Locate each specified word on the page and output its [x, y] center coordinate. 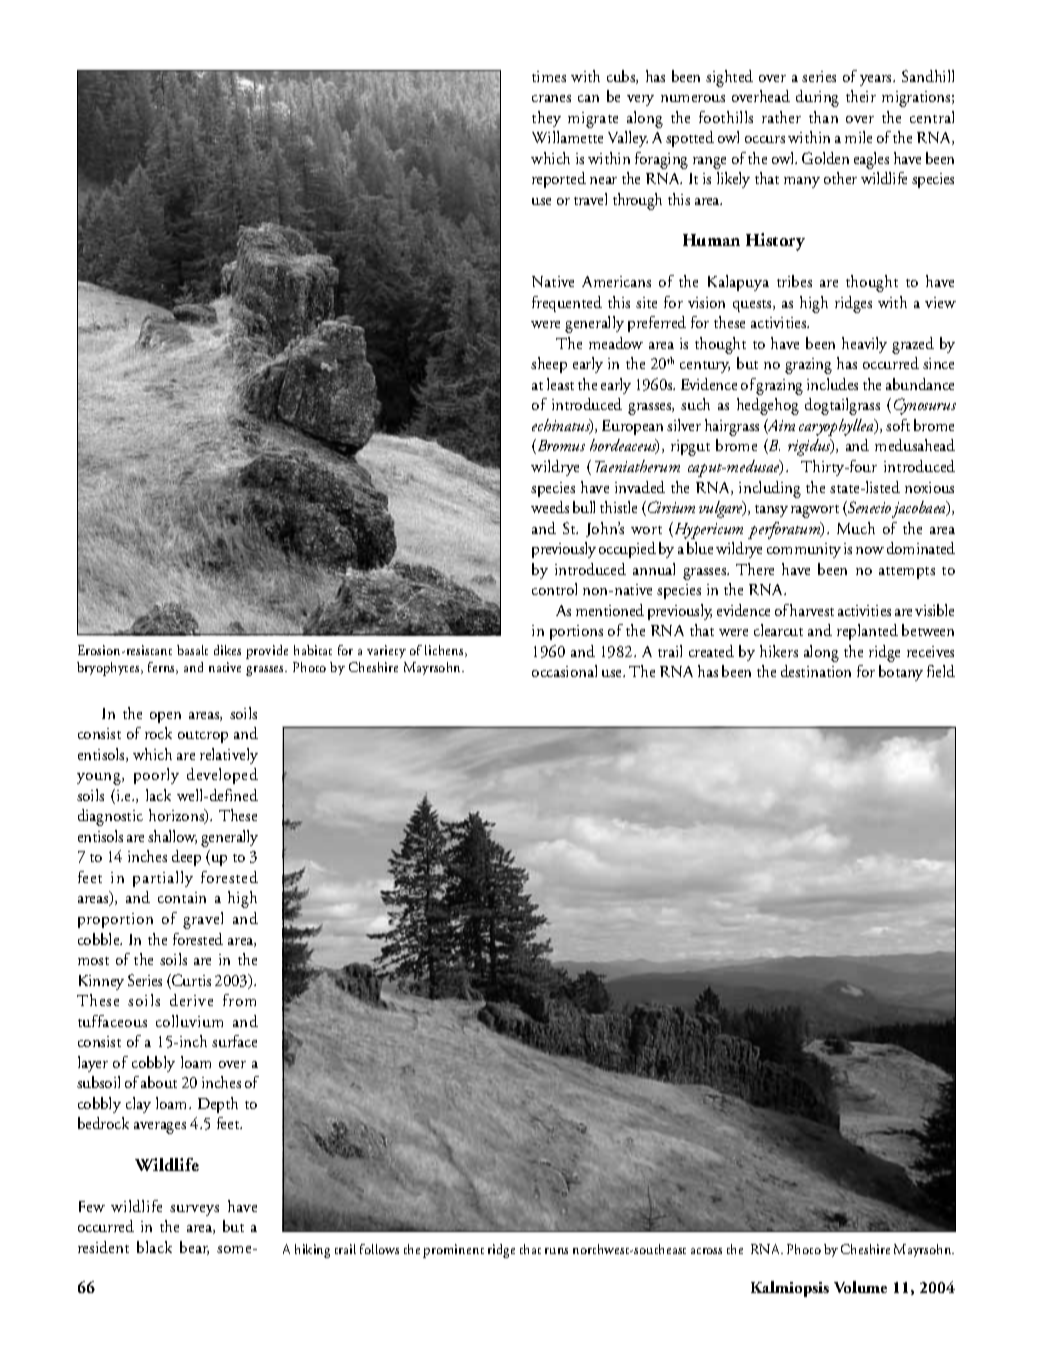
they [546, 119]
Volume [860, 1287]
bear [194, 1248]
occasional [564, 671]
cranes [551, 98]
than [823, 117]
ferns [163, 668]
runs [556, 1251]
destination [816, 671]
